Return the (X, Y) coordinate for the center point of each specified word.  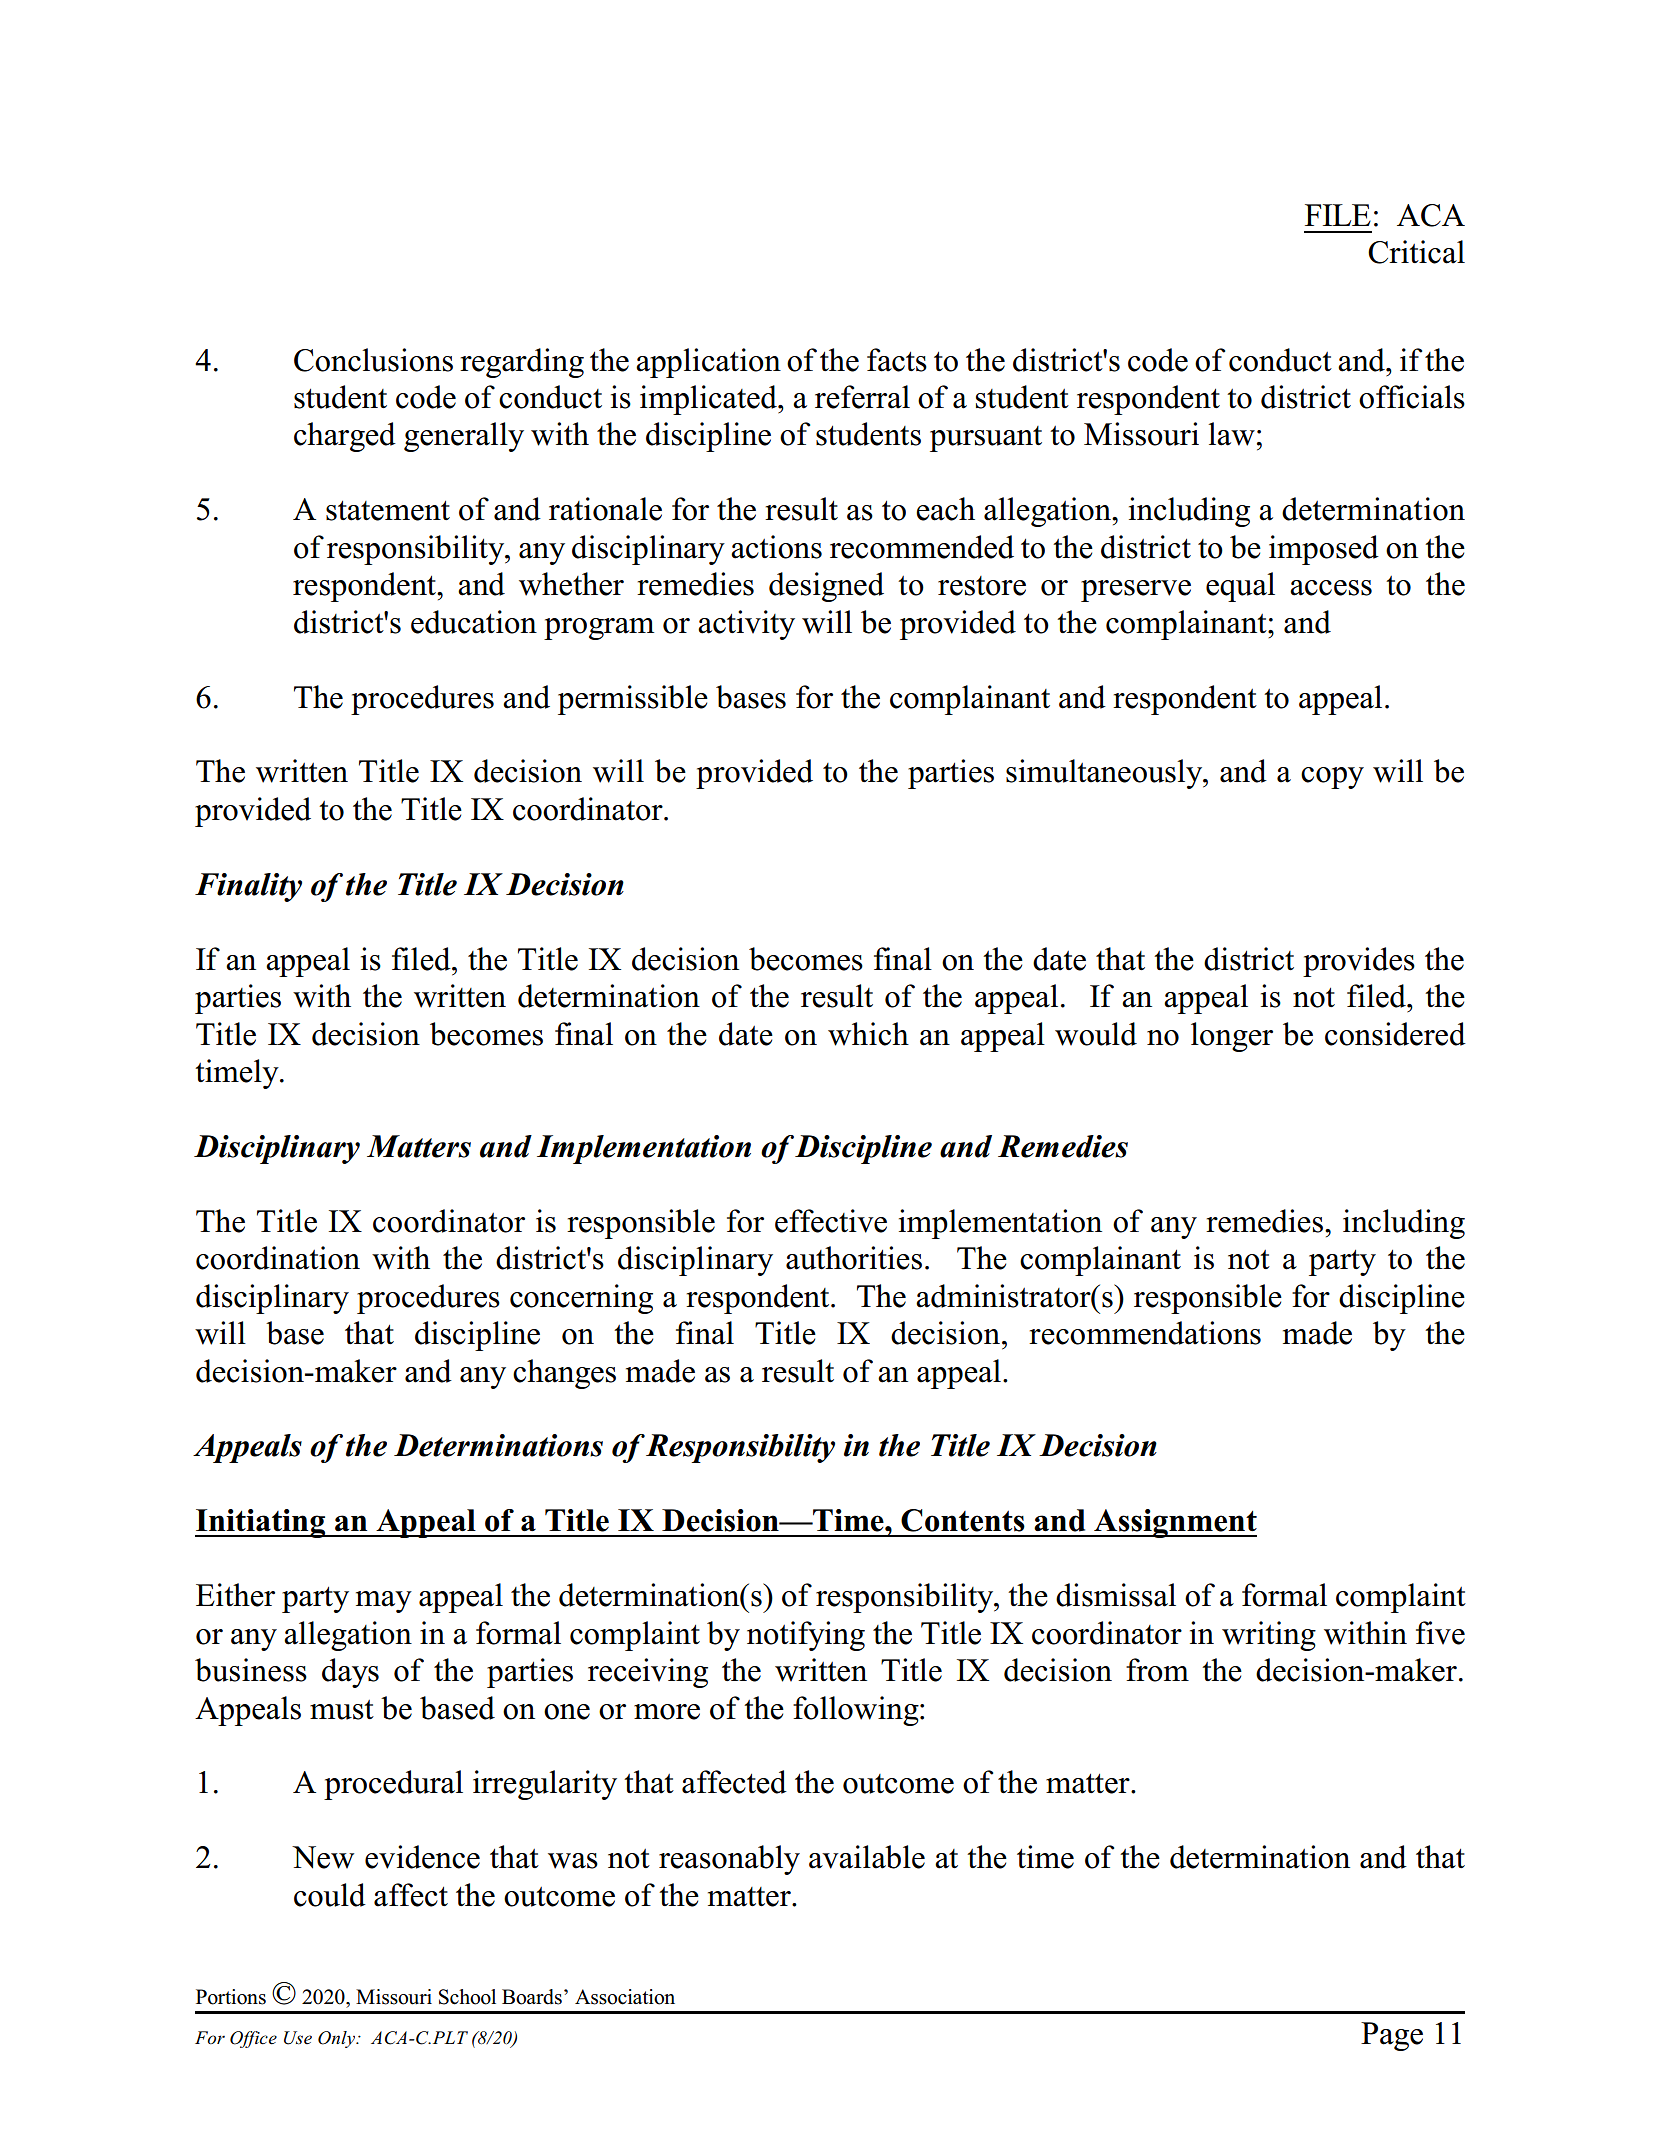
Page (1392, 2036)
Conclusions (373, 360)
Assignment (1174, 1523)
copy (1332, 778)
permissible (633, 700)
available (867, 1857)
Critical (1416, 252)
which (868, 1034)
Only (337, 2039)
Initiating (261, 1523)
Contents (963, 1520)
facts (897, 360)
